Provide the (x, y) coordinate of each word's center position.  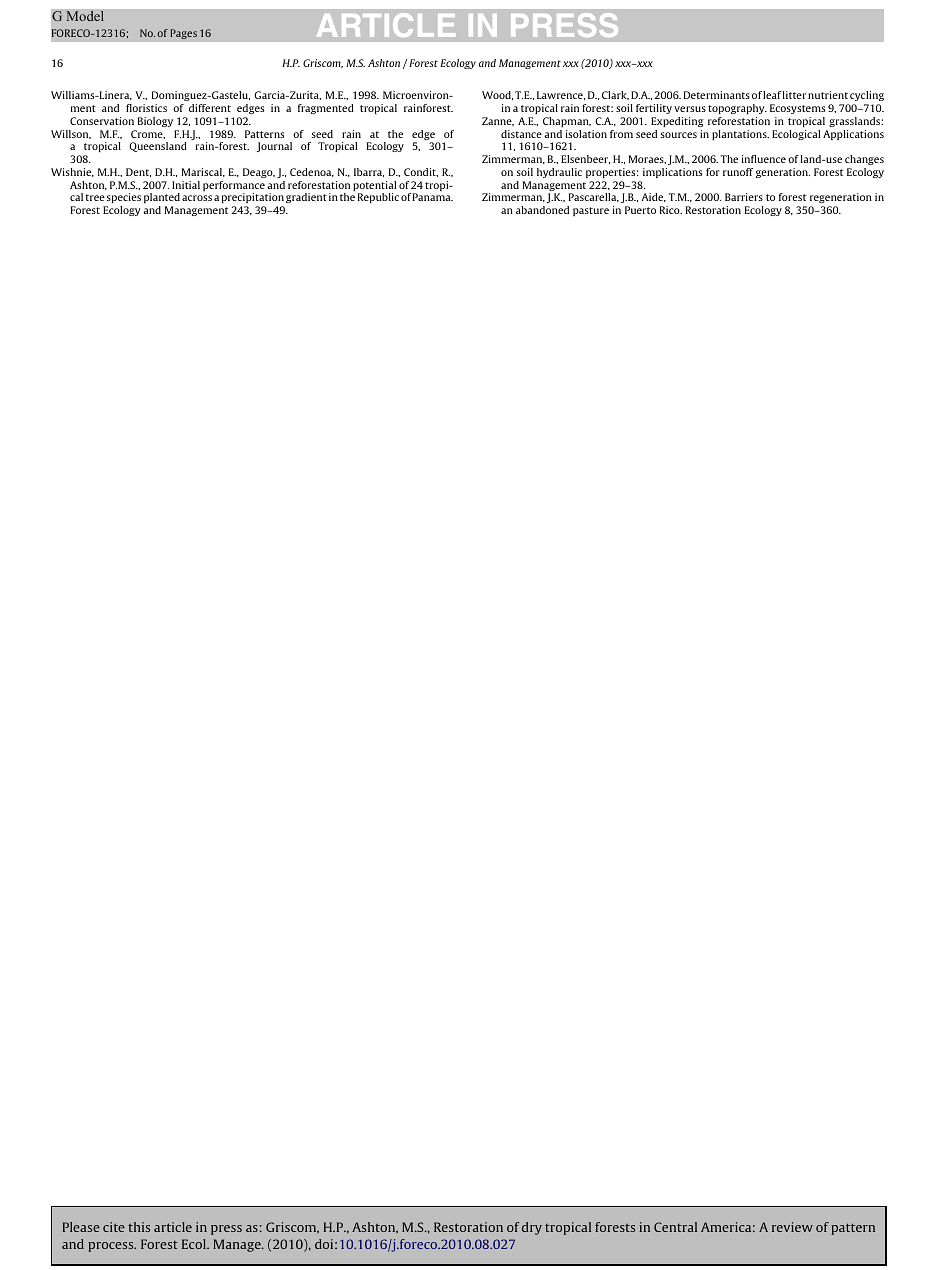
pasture (591, 211)
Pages (183, 34)
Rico (671, 210)
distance (521, 134)
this (139, 1227)
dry (532, 1228)
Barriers (744, 197)
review (792, 1227)
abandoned (542, 210)
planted (162, 198)
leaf (772, 95)
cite (114, 1227)
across (197, 198)
